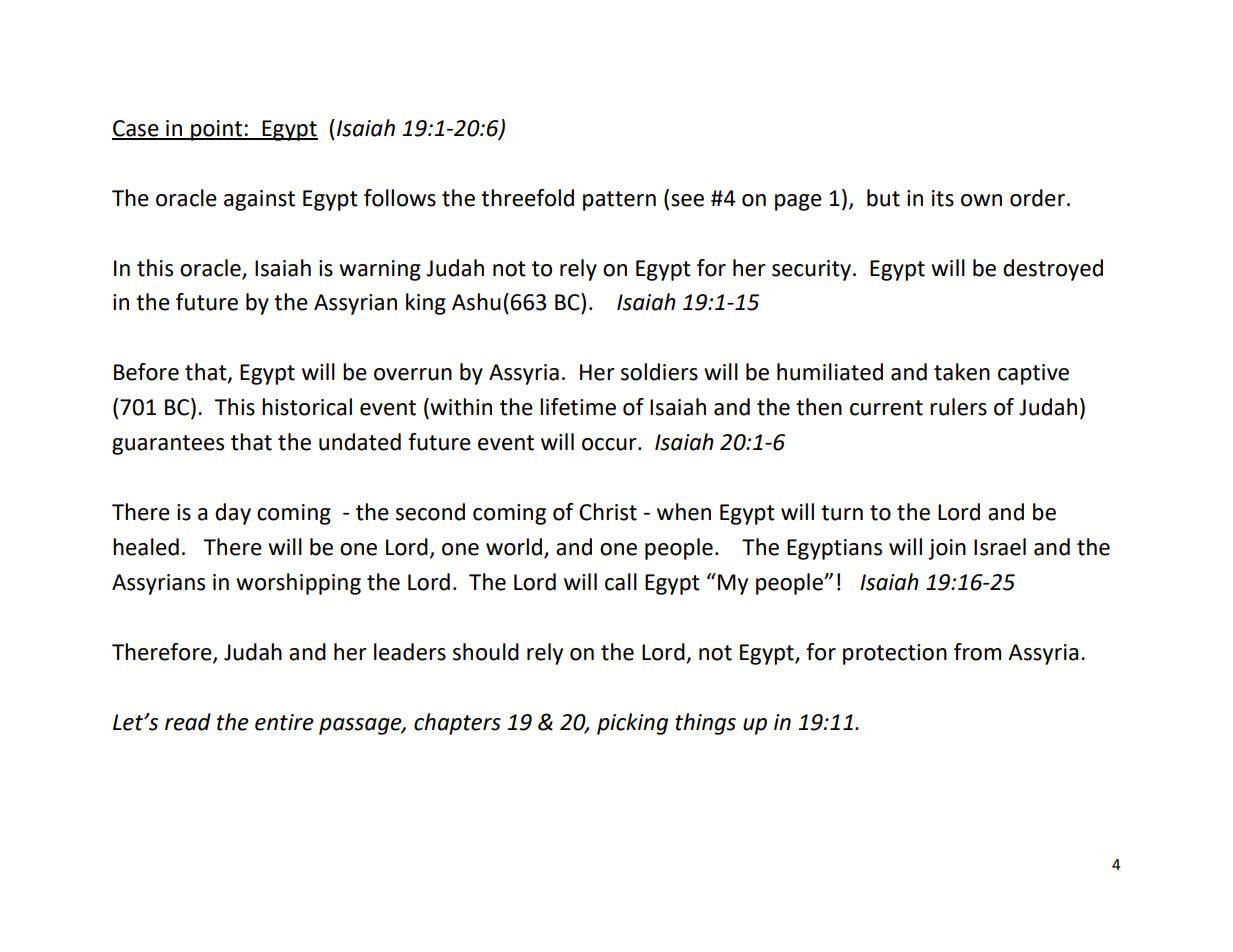 This document has width=1233, height=952. What do you see at coordinates (947, 549) in the document?
I see `join` at bounding box center [947, 549].
